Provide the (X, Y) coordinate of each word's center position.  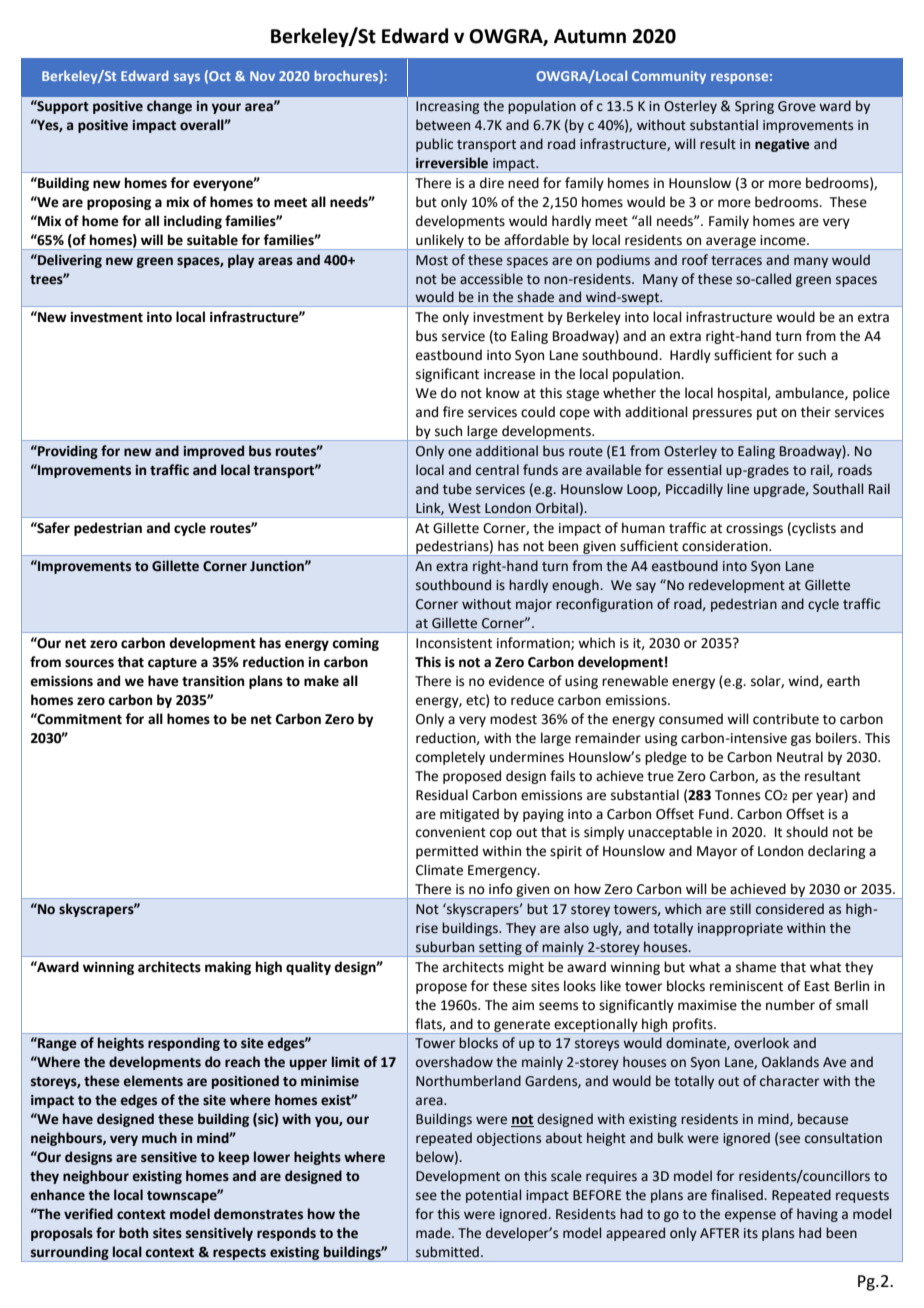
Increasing (447, 107)
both (133, 1233)
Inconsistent (454, 643)
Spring (754, 107)
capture (172, 664)
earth (843, 681)
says (187, 78)
